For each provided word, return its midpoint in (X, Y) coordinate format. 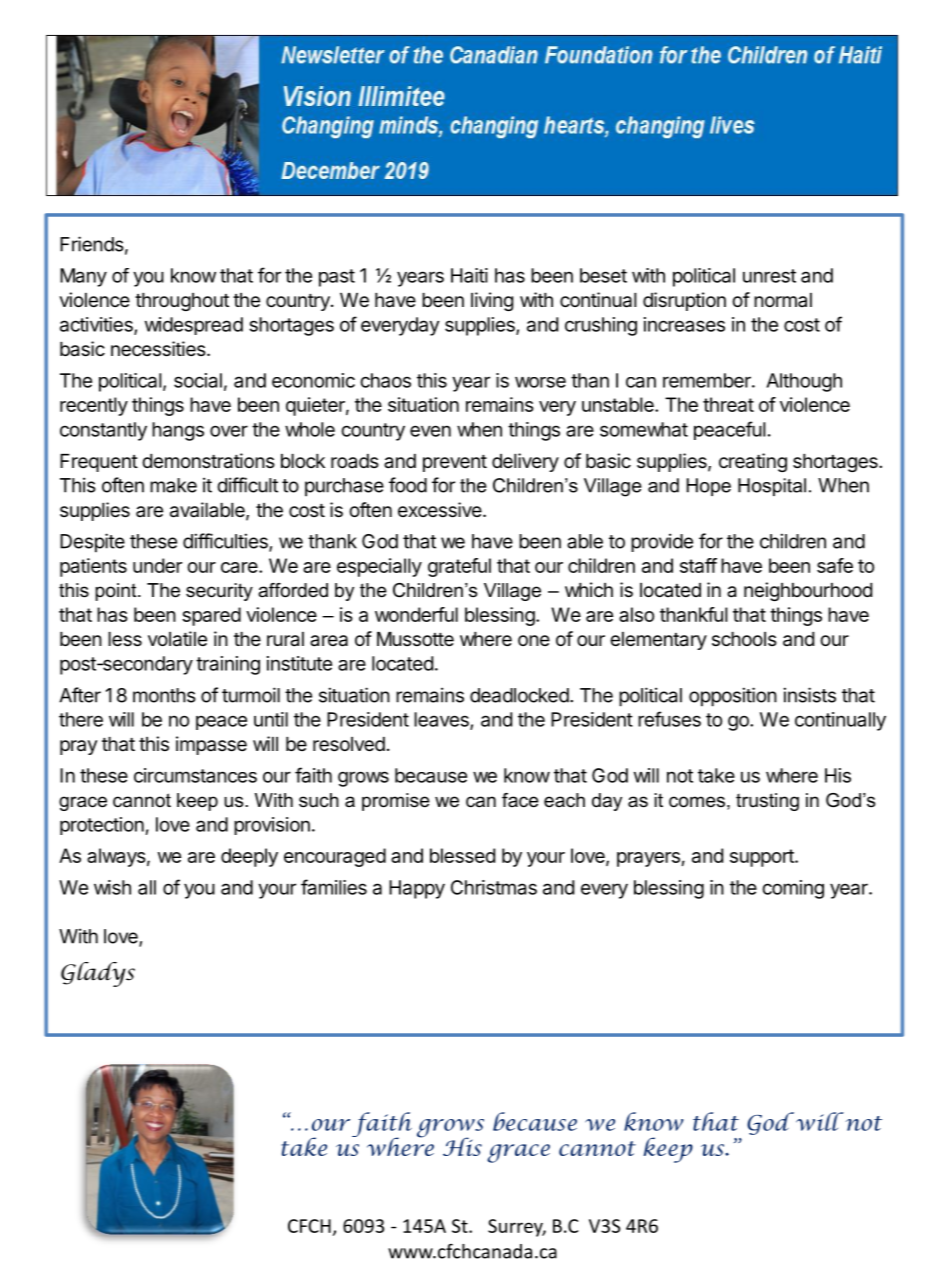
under (157, 565)
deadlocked (519, 695)
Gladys (98, 974)
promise (396, 802)
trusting (767, 802)
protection (103, 826)
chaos (385, 380)
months (164, 695)
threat (728, 404)
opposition (733, 697)
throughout (182, 302)
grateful (459, 567)
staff (698, 565)
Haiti (469, 275)
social (198, 380)
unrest (769, 276)
